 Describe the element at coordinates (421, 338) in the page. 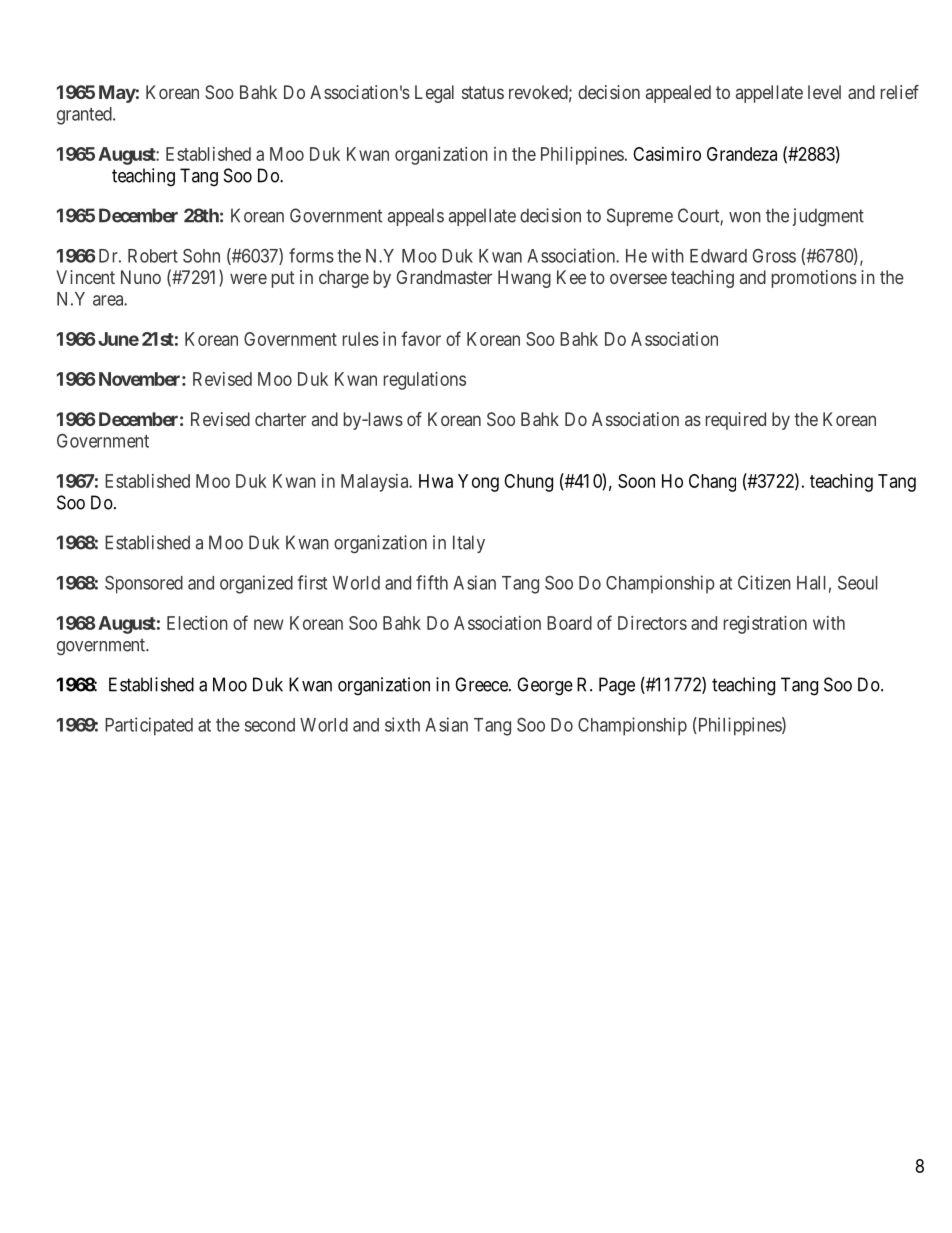

I see `favor` at that location.
